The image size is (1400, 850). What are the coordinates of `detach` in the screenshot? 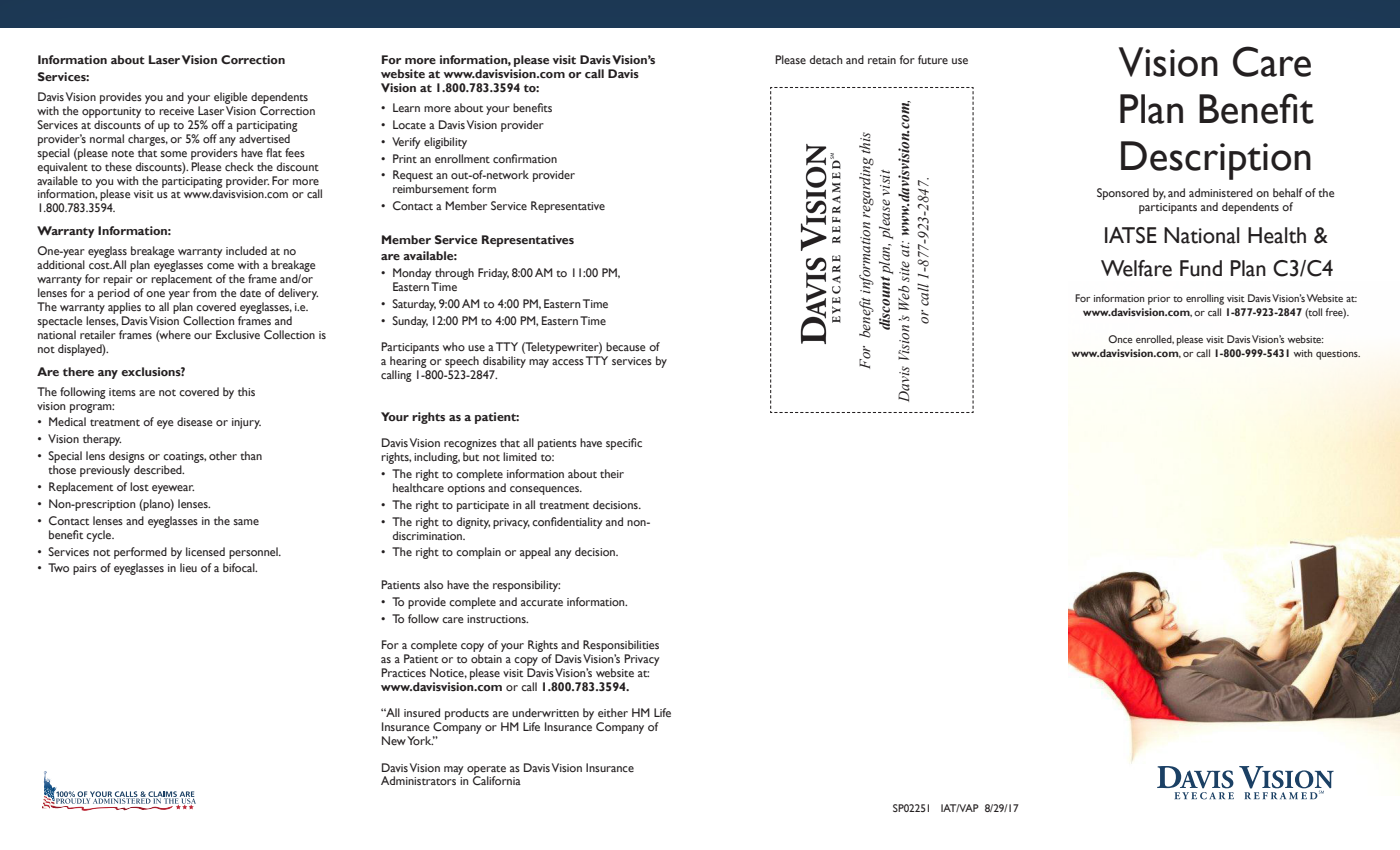 It's located at (826, 59).
